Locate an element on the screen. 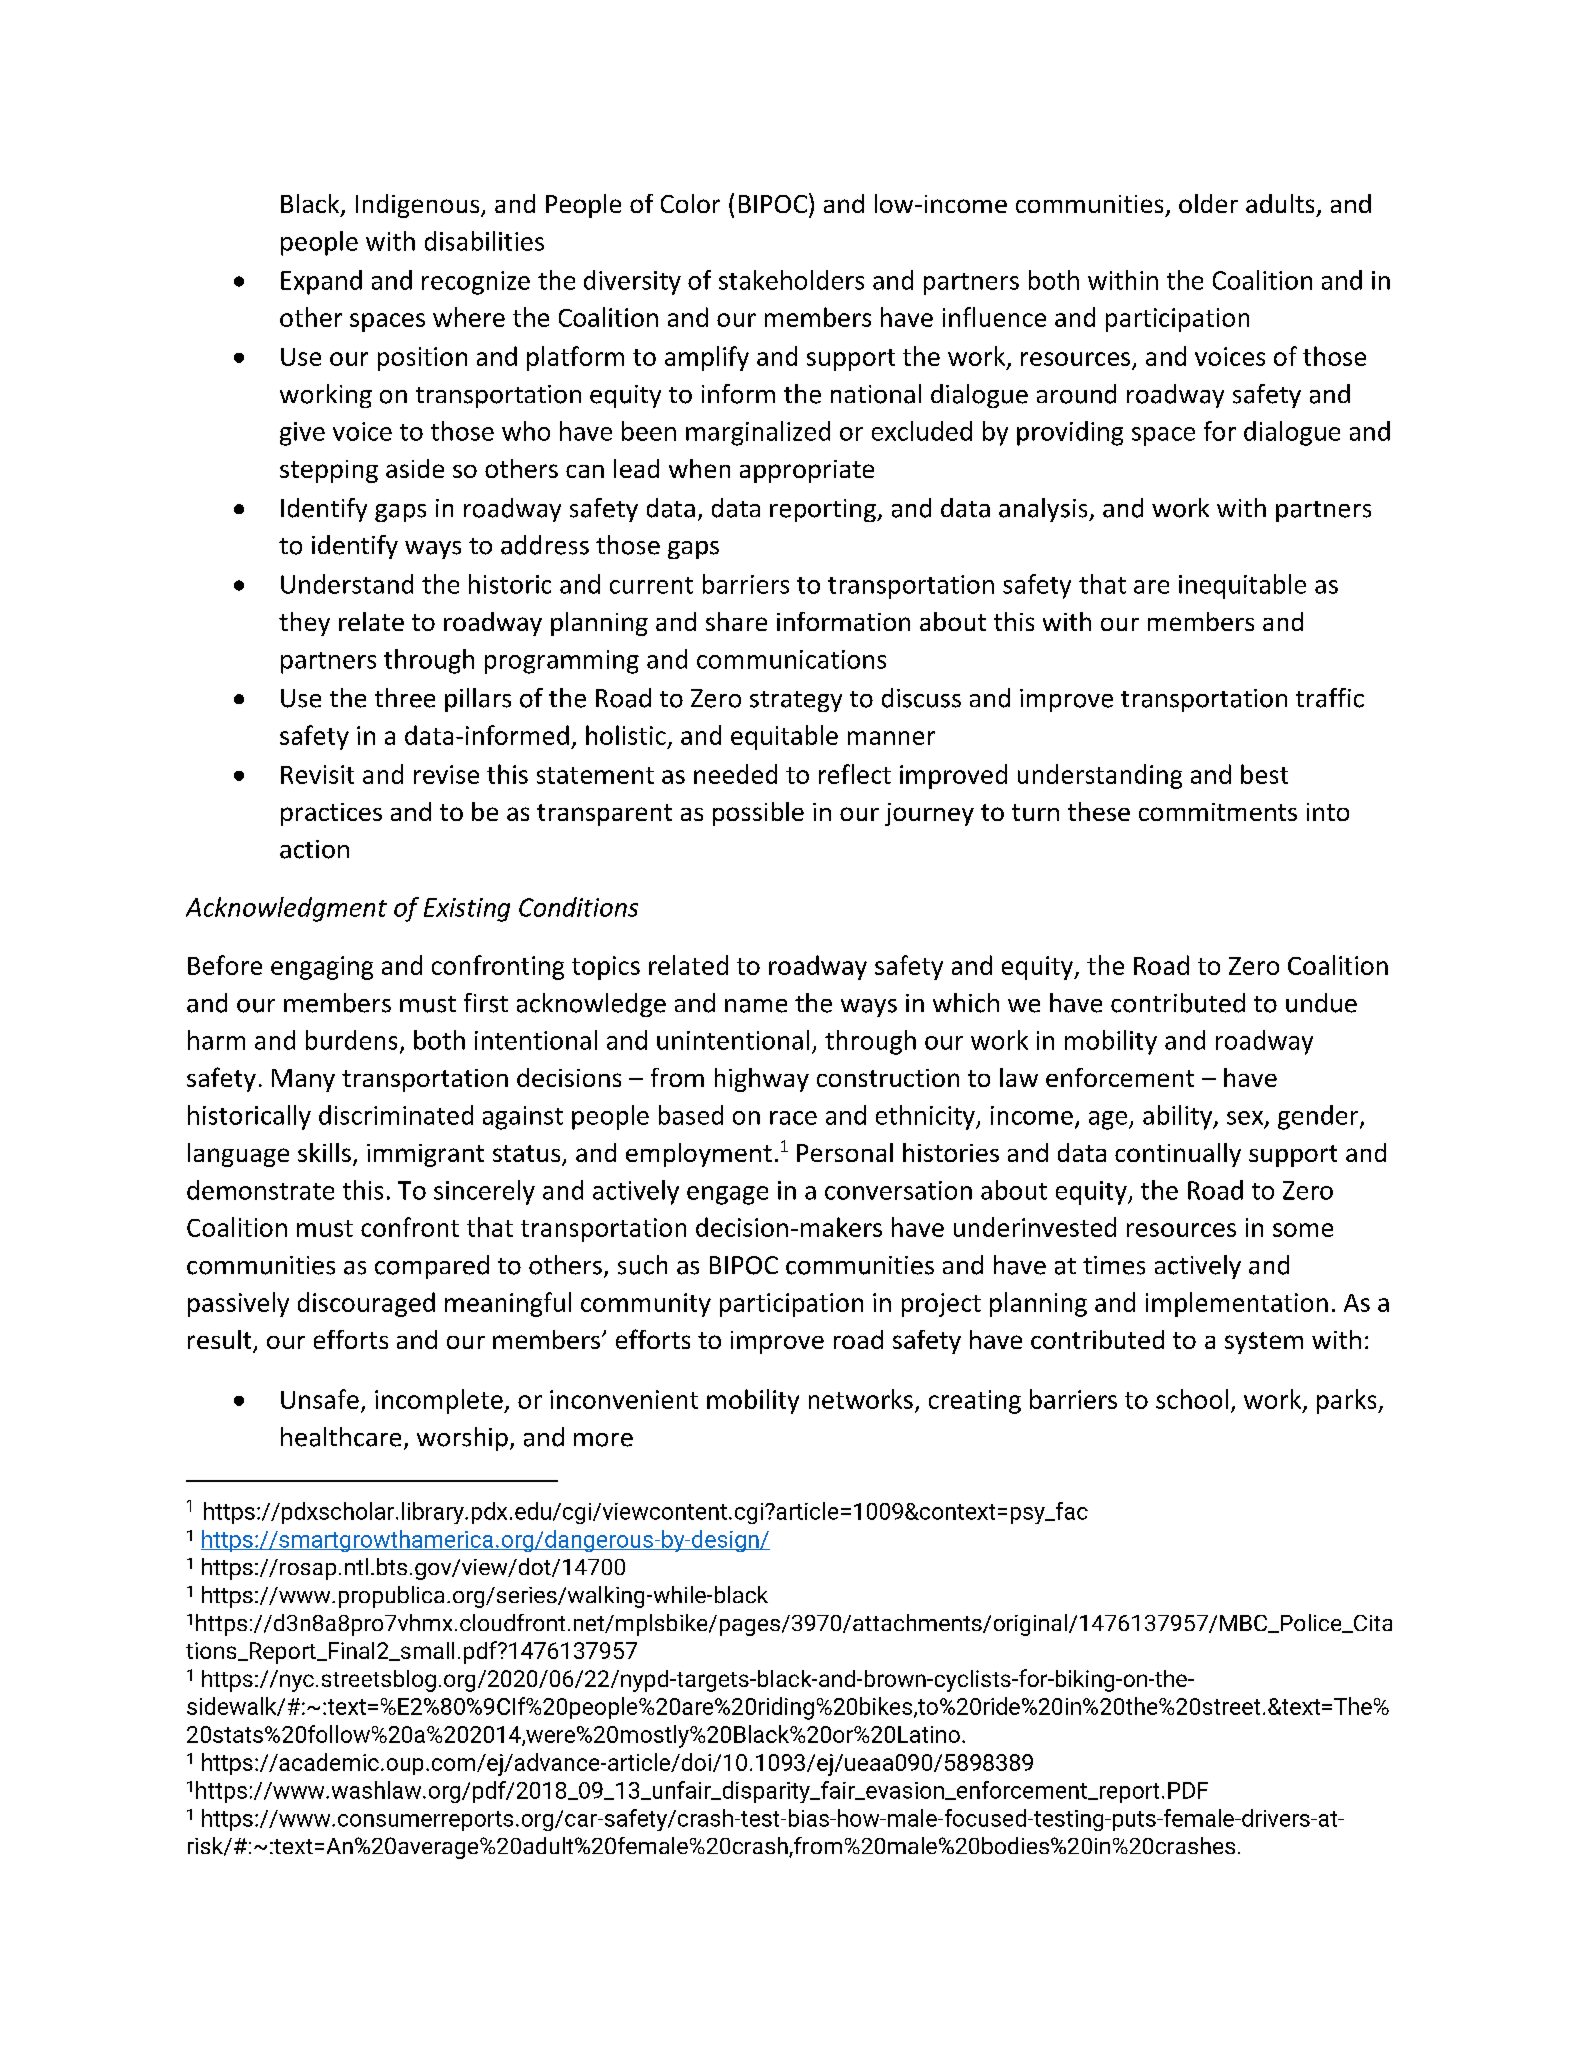 The height and width of the screenshot is (2046, 1581). possible is located at coordinates (758, 814).
